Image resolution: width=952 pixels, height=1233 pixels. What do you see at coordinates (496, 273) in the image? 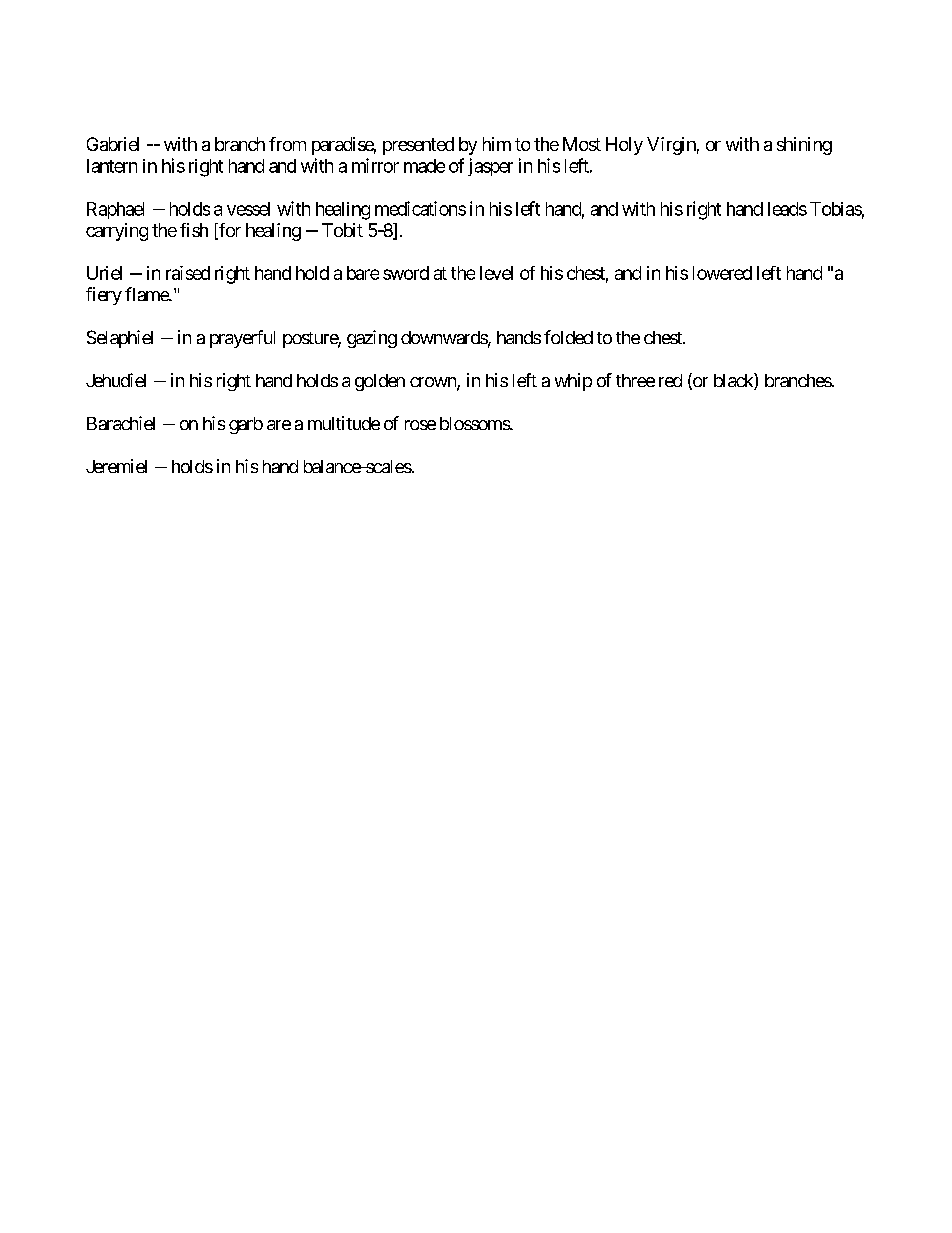
I see `level` at bounding box center [496, 273].
